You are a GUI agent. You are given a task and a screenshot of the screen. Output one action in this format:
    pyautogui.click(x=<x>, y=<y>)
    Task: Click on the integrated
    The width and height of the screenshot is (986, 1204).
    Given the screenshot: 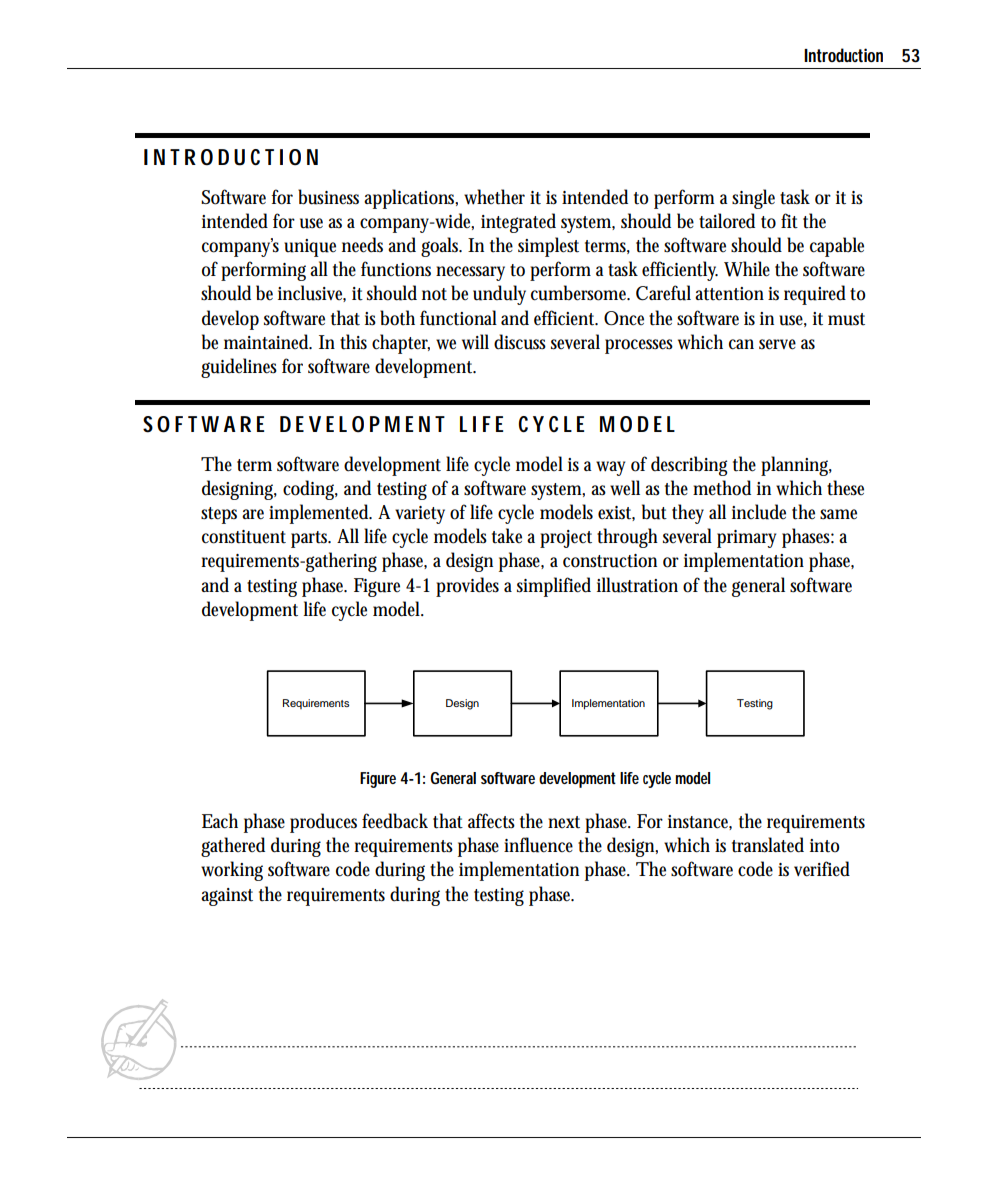 What is the action you would take?
    pyautogui.click(x=518, y=223)
